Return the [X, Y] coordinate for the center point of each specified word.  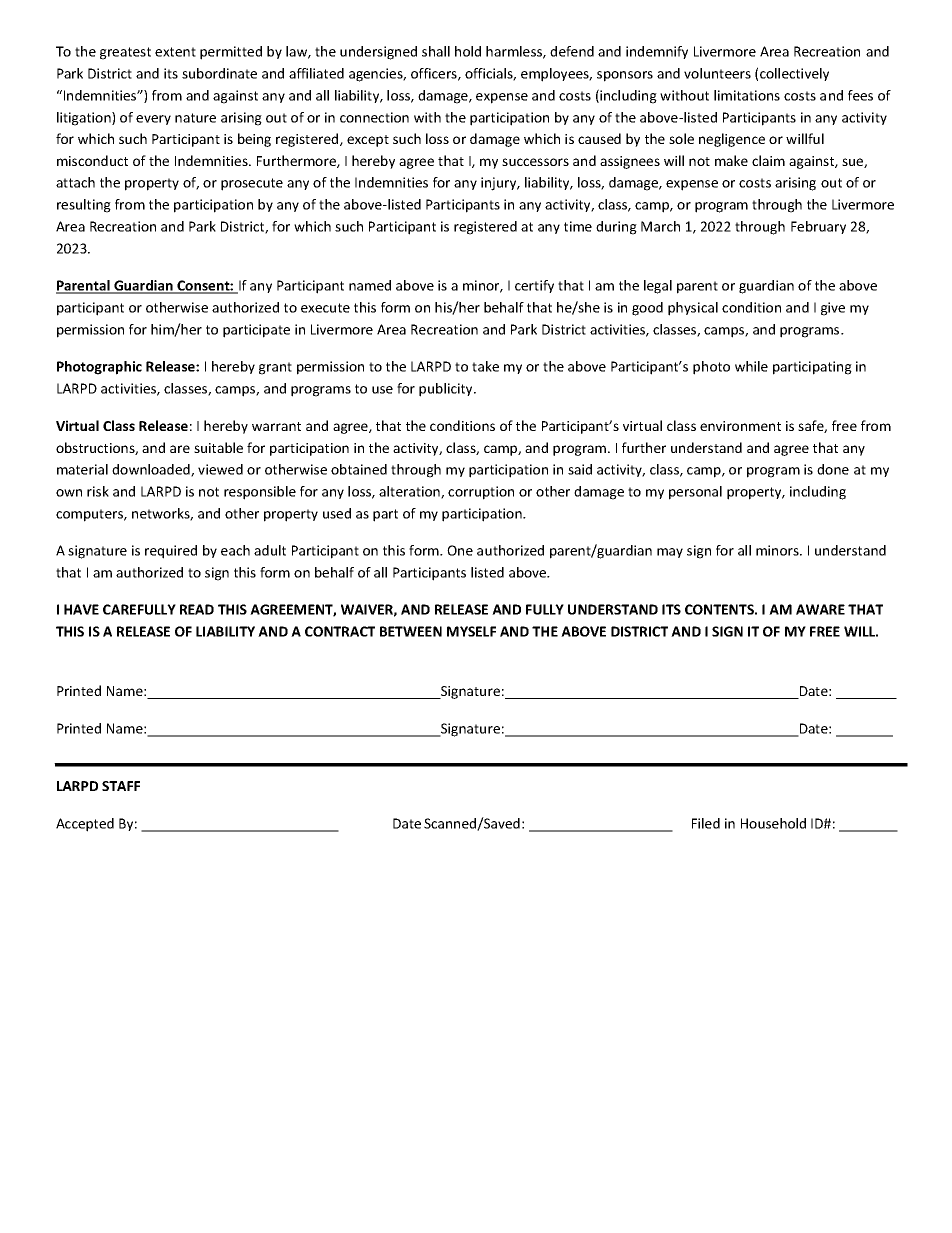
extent [175, 52]
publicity [447, 390]
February [818, 227]
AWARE [820, 609]
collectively [794, 74]
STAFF [121, 786]
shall [436, 51]
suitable [218, 447]
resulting [84, 206]
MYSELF [471, 631]
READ [197, 609]
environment [740, 426]
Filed [706, 823]
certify [534, 286]
